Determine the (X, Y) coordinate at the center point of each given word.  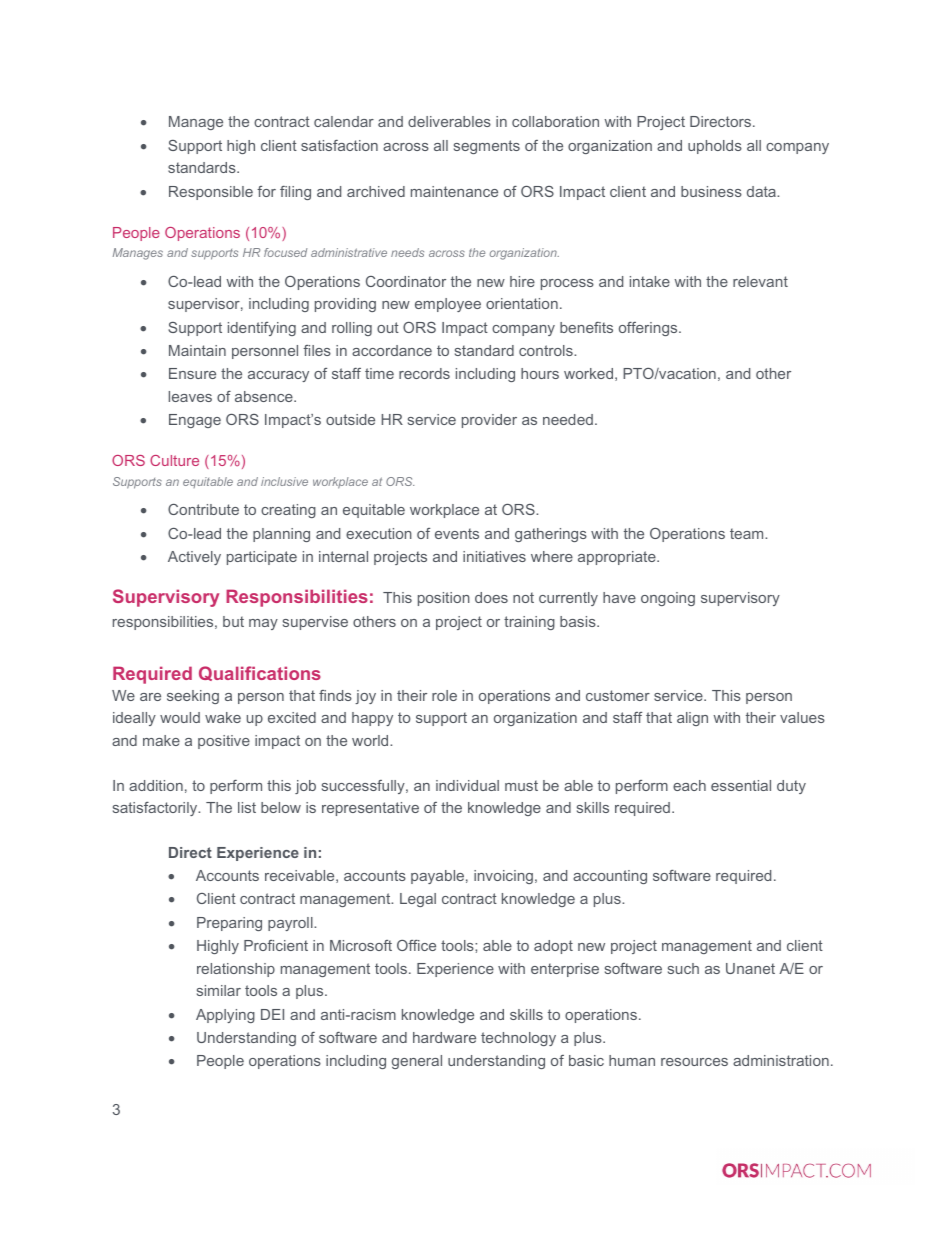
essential (741, 785)
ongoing (668, 599)
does (491, 597)
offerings (649, 329)
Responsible (211, 193)
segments (487, 147)
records (424, 373)
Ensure (192, 373)
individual (467, 785)
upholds (715, 147)
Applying (225, 1016)
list (247, 807)
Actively (194, 558)
